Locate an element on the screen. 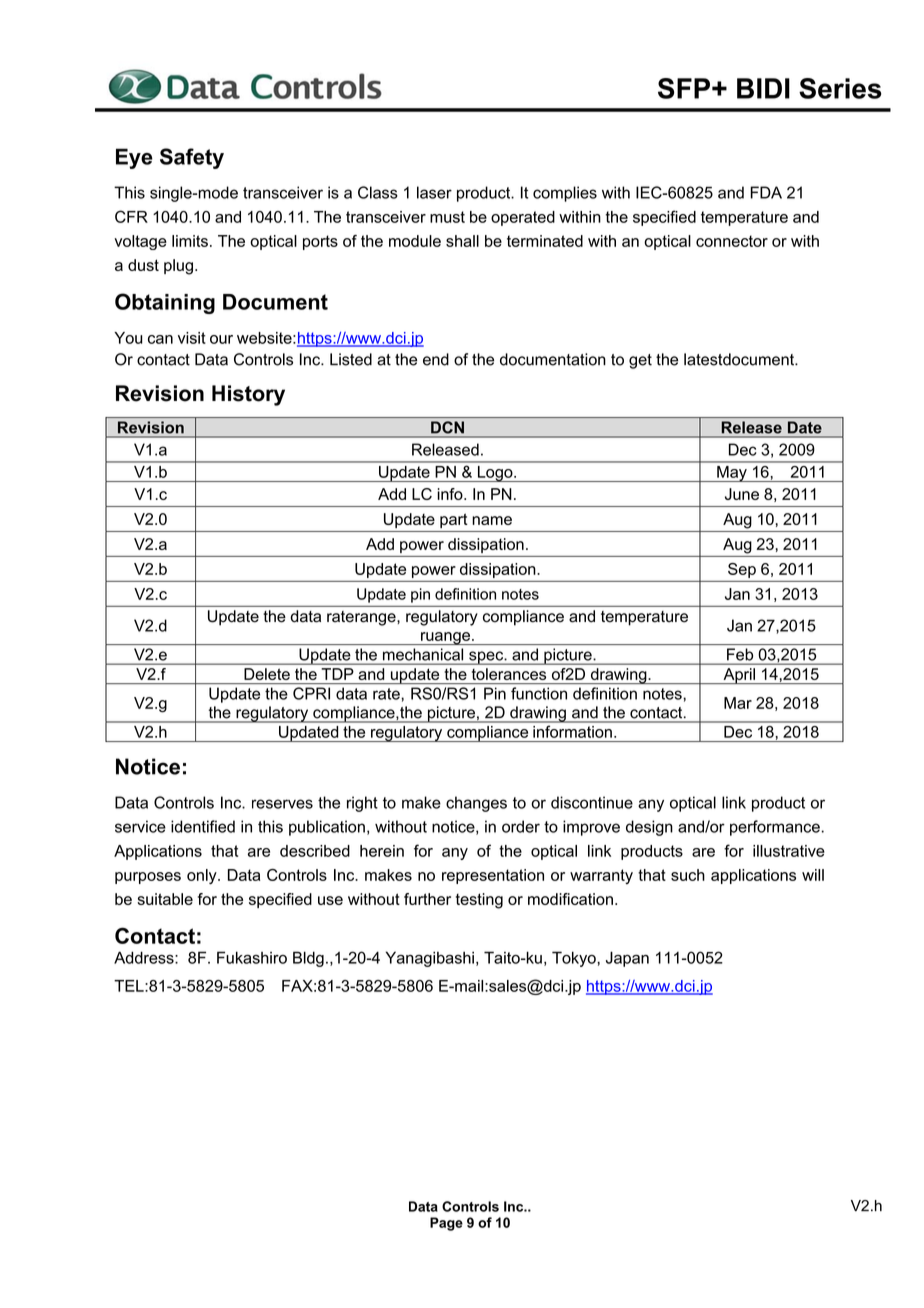 Image resolution: width=924 pixels, height=1308 pixels. function is located at coordinates (539, 693).
